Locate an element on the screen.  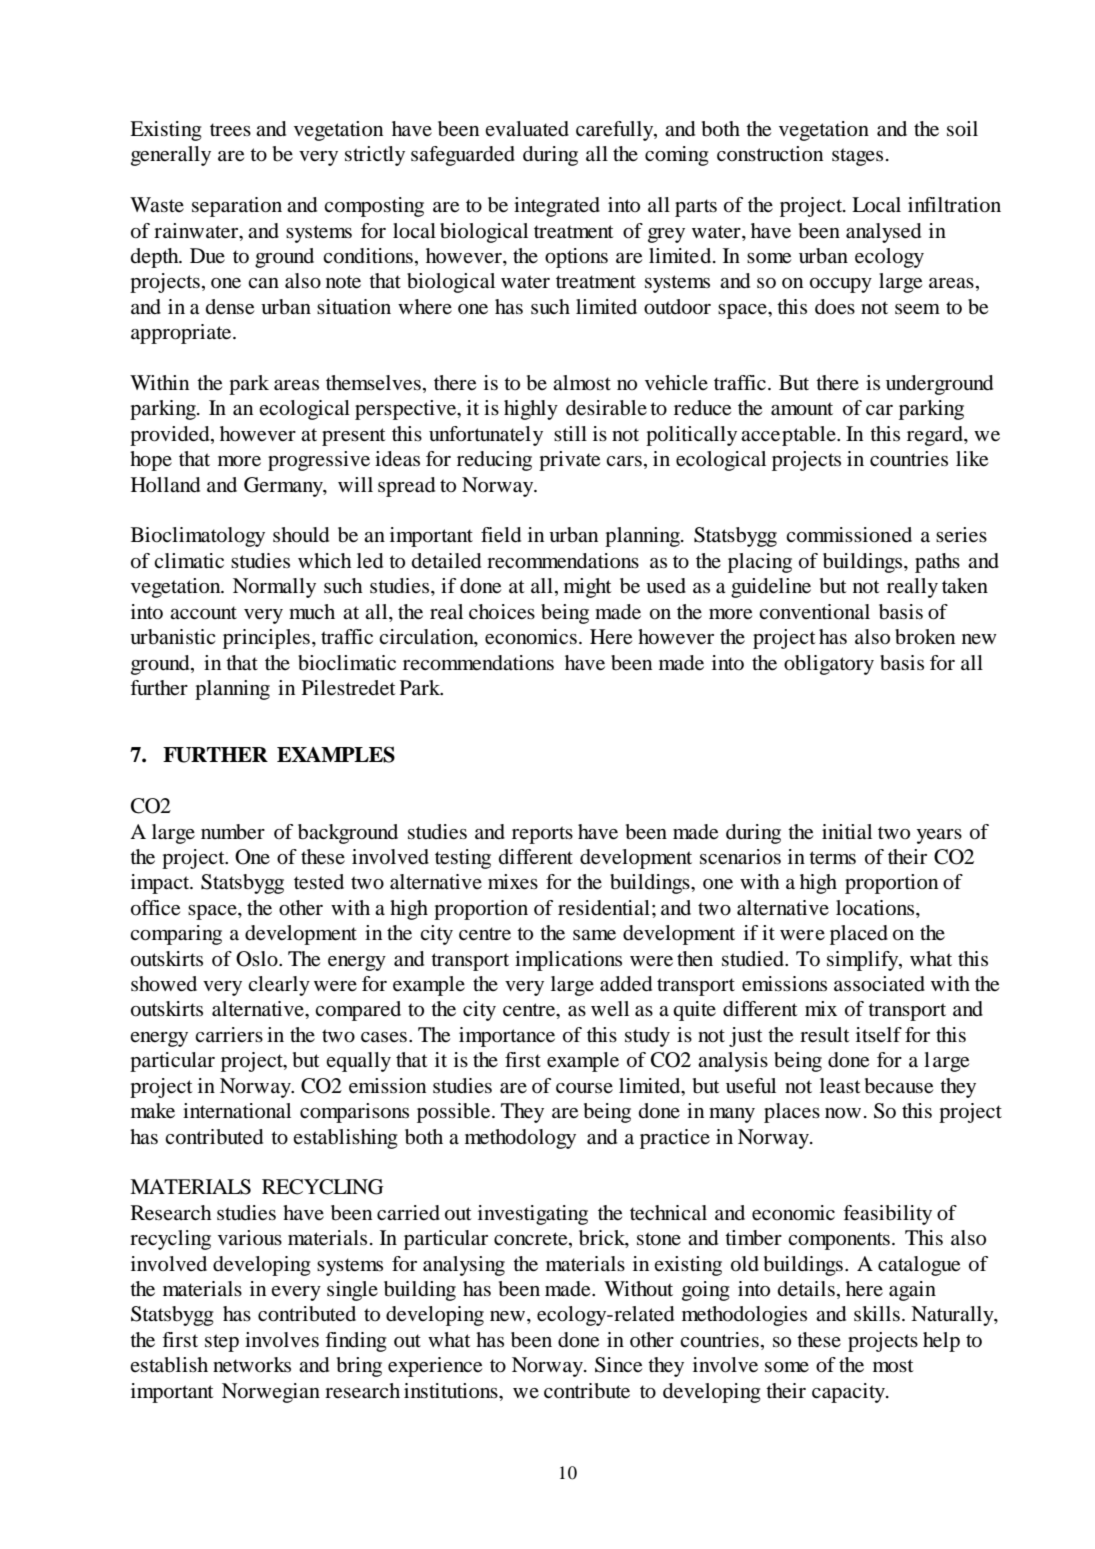
private is located at coordinates (569, 461).
